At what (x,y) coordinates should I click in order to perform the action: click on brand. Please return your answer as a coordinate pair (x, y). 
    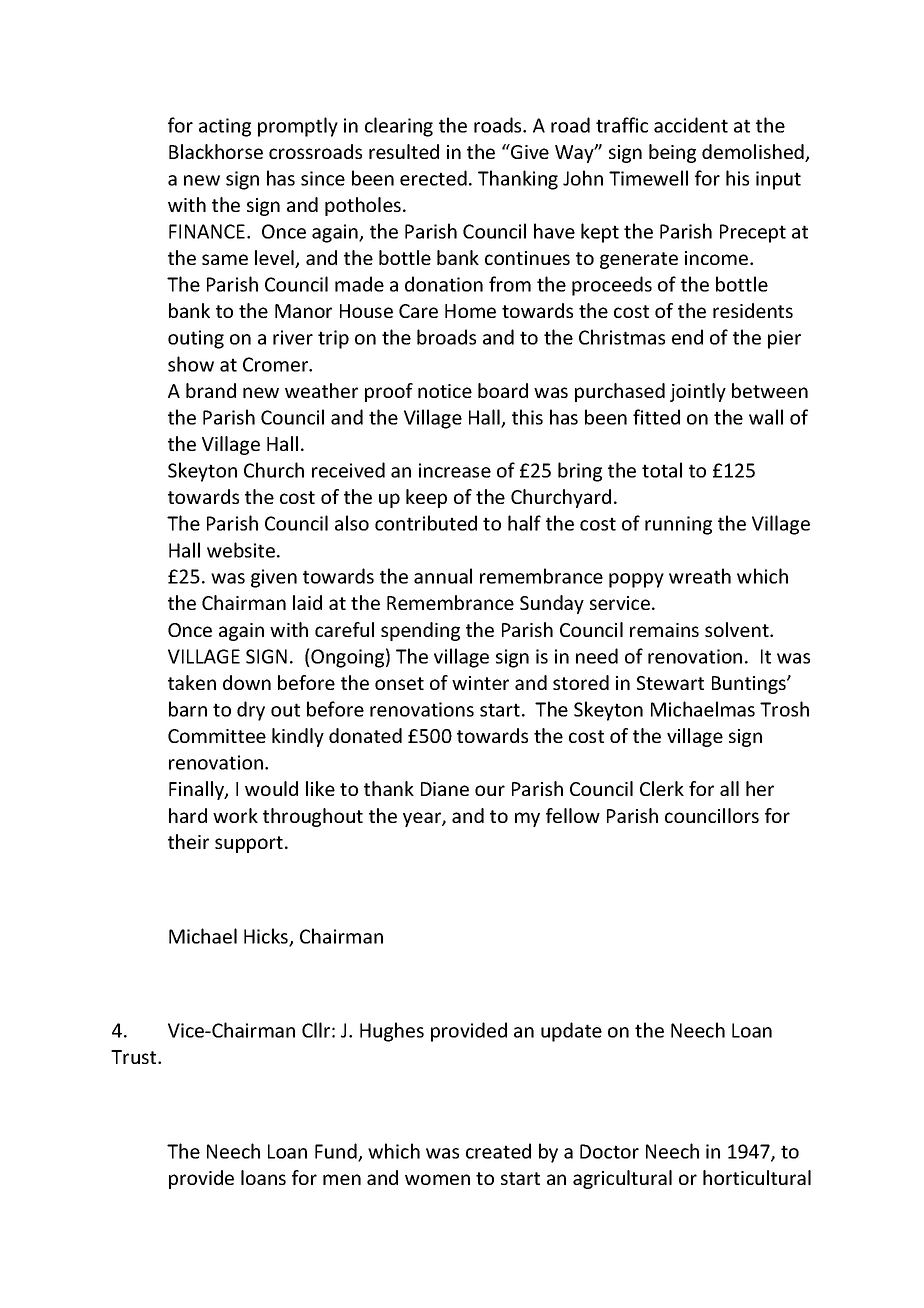
    Looking at the image, I should click on (211, 390).
